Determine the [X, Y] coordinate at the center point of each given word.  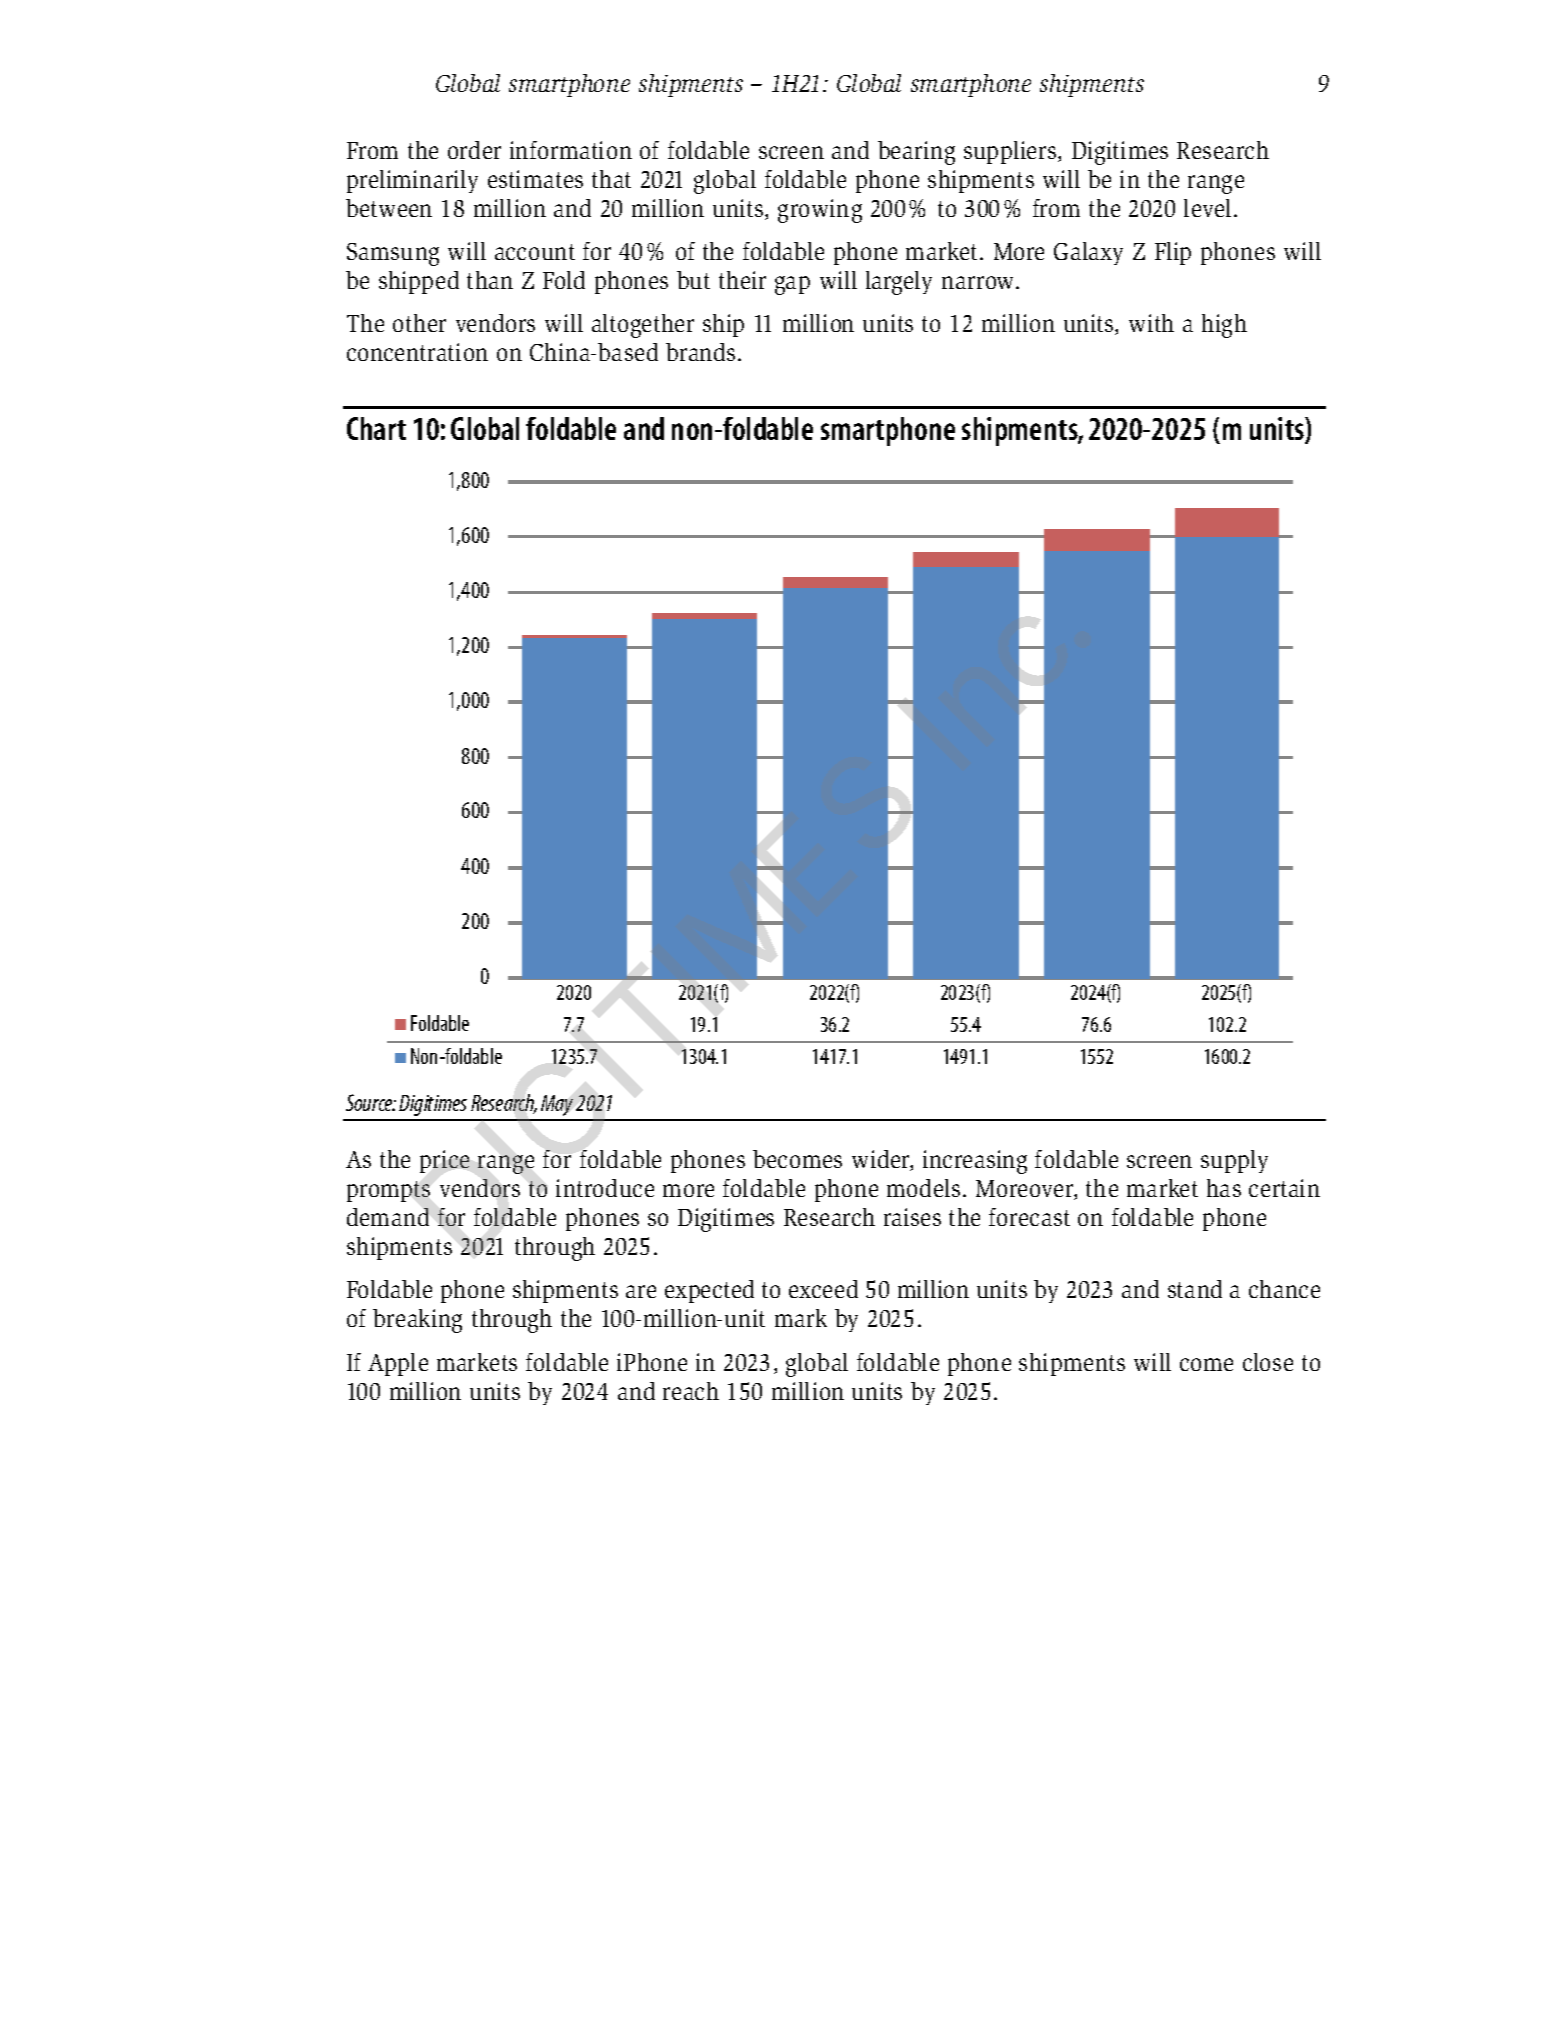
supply [1234, 1161]
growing [820, 211]
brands [700, 352]
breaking [417, 1321]
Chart [376, 428]
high [1224, 326]
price [444, 1161]
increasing [975, 1162]
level [1207, 208]
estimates [535, 179]
